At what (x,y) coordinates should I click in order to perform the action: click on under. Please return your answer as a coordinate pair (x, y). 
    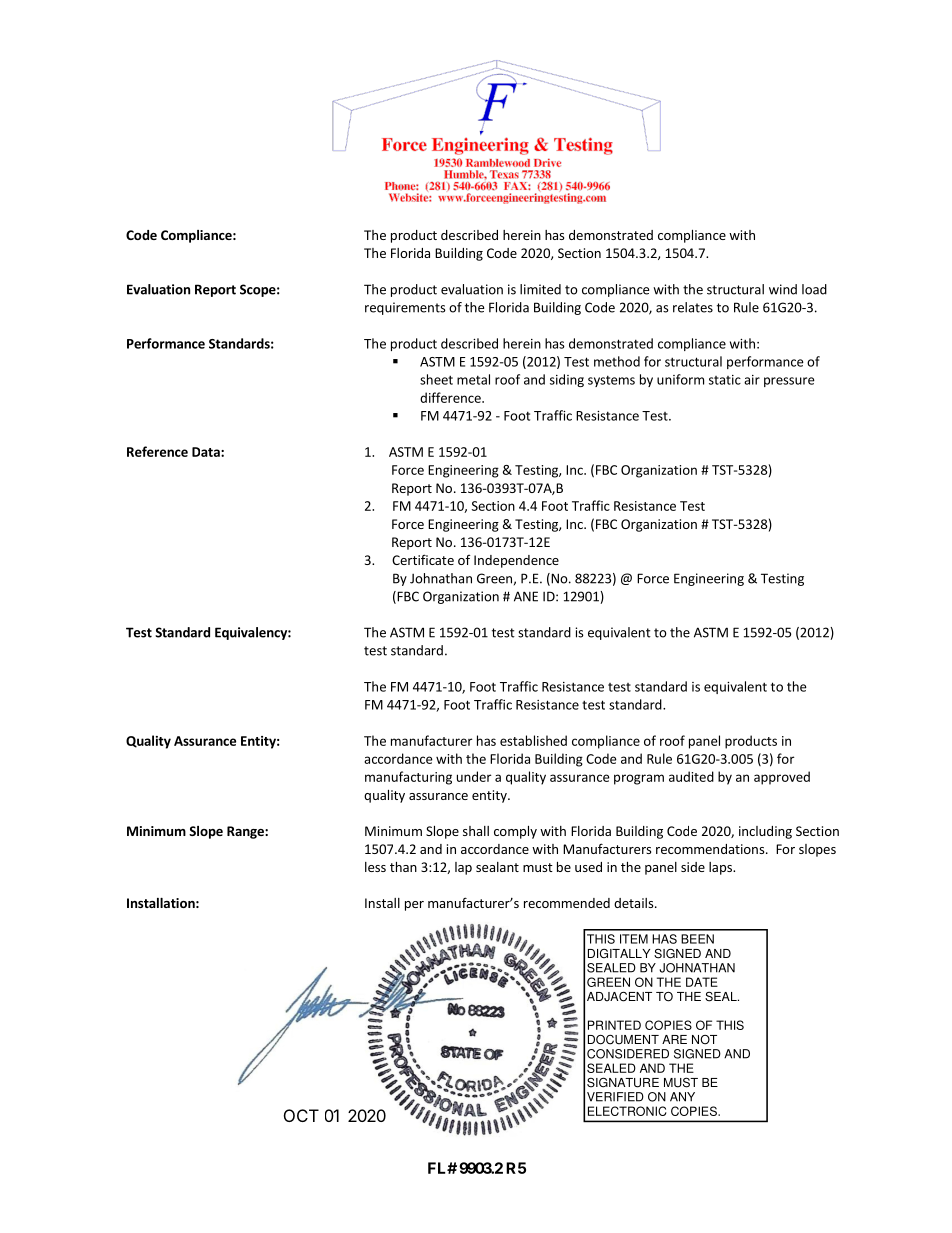
    Looking at the image, I should click on (474, 776).
